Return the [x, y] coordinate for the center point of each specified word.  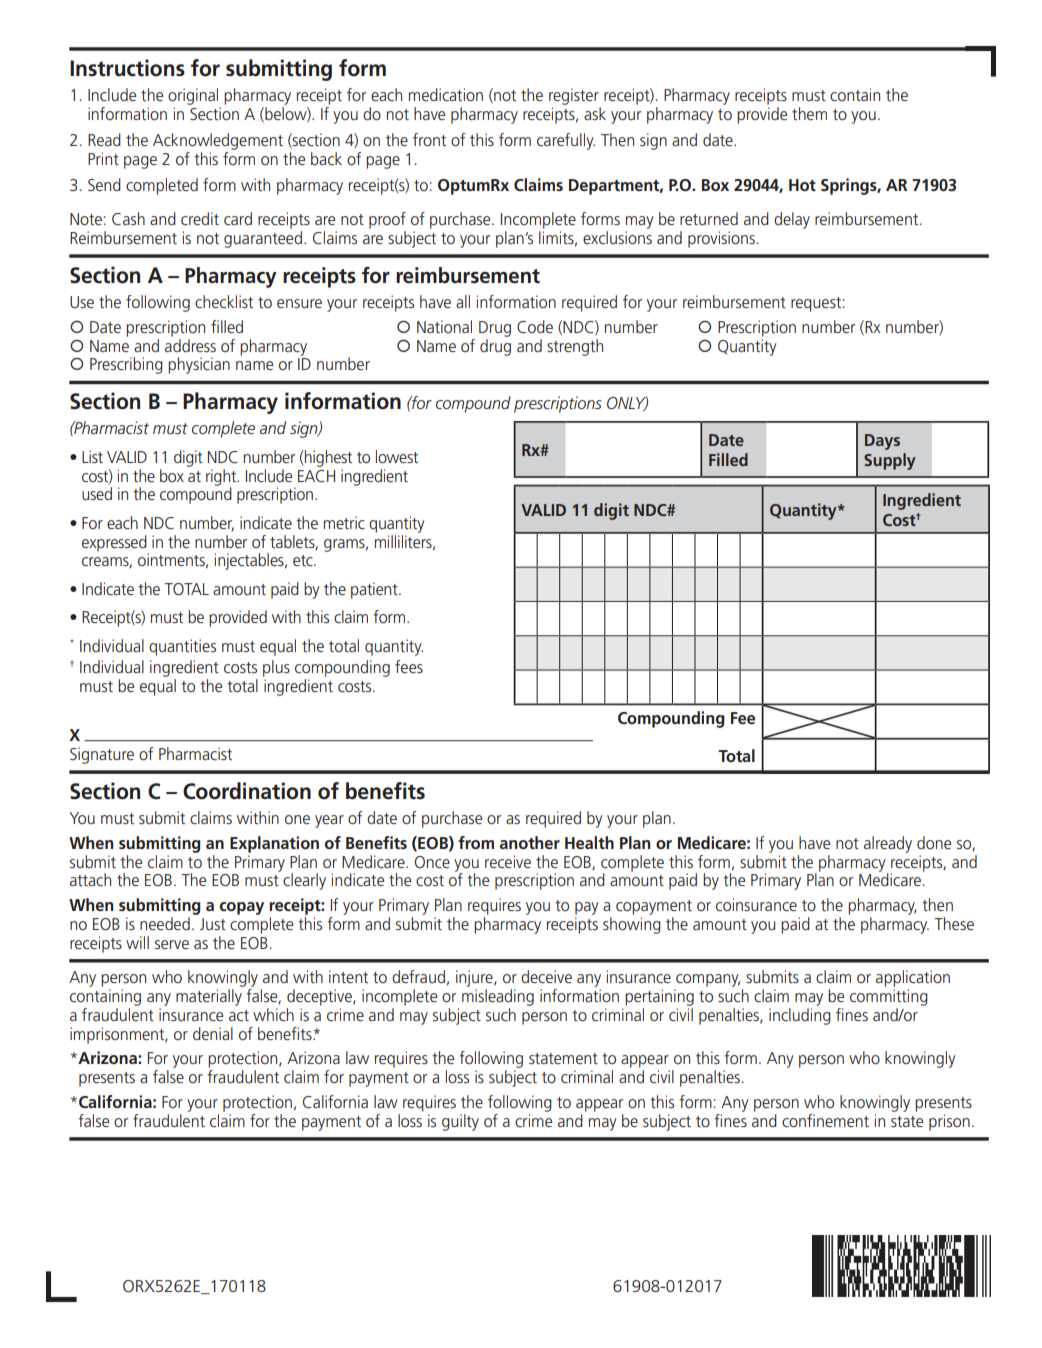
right [222, 478]
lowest [397, 456]
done [934, 842]
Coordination [247, 791]
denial [213, 1033]
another [530, 842]
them [809, 113]
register [574, 96]
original [193, 96]
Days [882, 442]
